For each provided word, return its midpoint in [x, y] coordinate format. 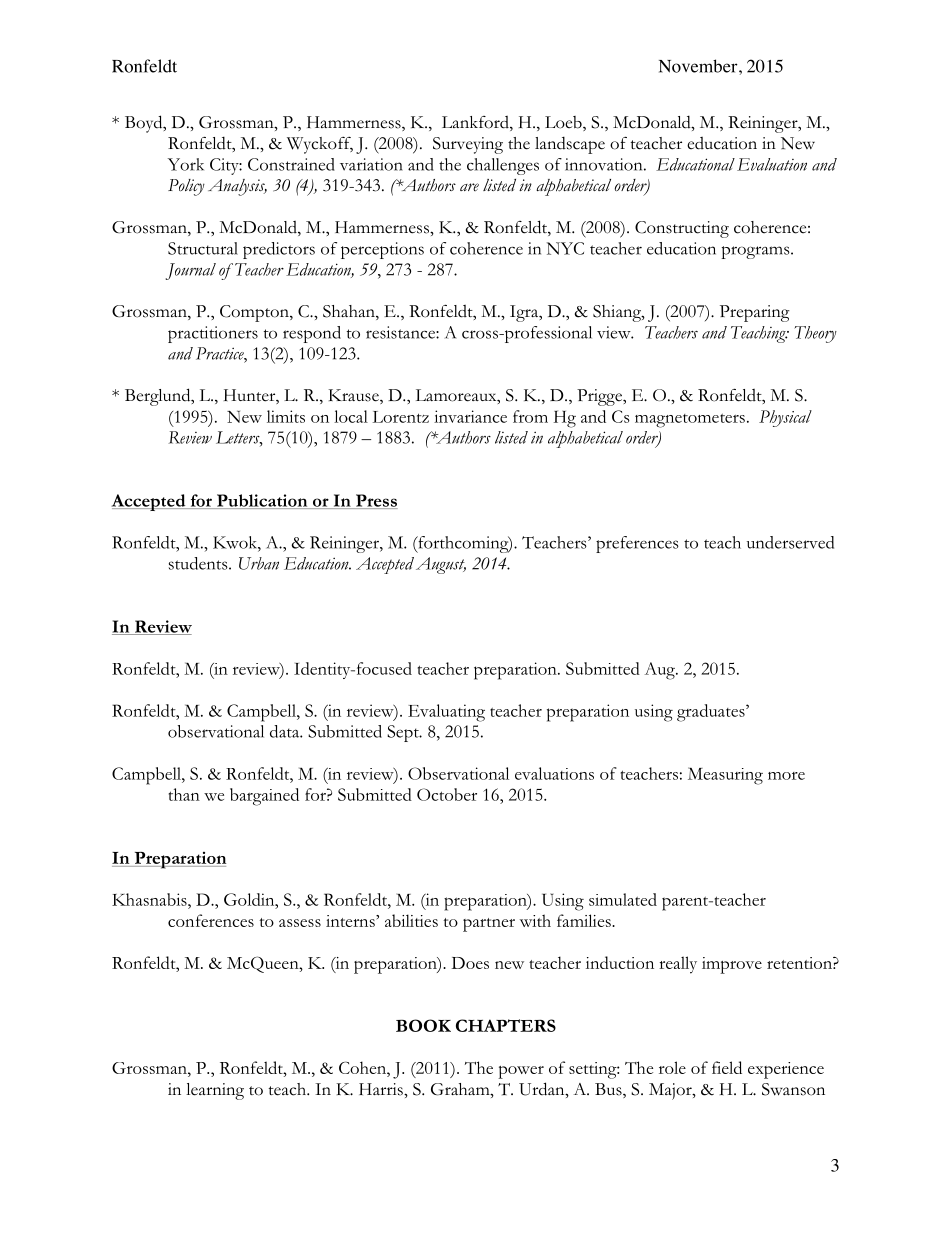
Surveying [468, 145]
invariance [470, 416]
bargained [264, 797]
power [521, 1072]
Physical [785, 418]
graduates [712, 713]
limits [286, 416]
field [727, 1067]
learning [215, 1091]
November [699, 66]
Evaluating [446, 713]
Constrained [291, 164]
